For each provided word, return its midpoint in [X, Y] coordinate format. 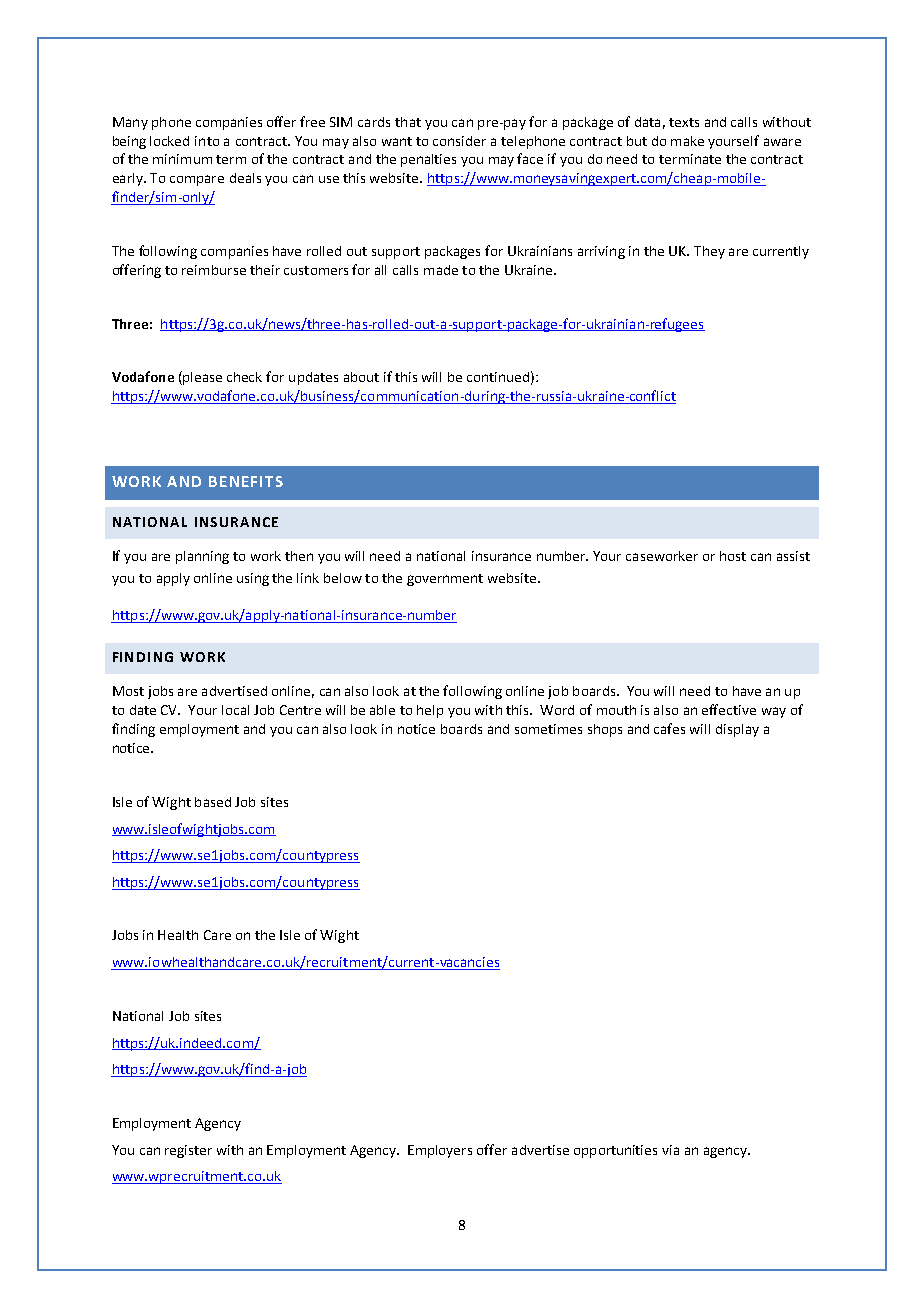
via [670, 1150]
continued [498, 377]
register [188, 1151]
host [733, 556]
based [213, 802]
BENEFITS [246, 481]
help [430, 711]
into [207, 141]
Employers [440, 1151]
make [687, 141]
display [737, 730]
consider [459, 141]
